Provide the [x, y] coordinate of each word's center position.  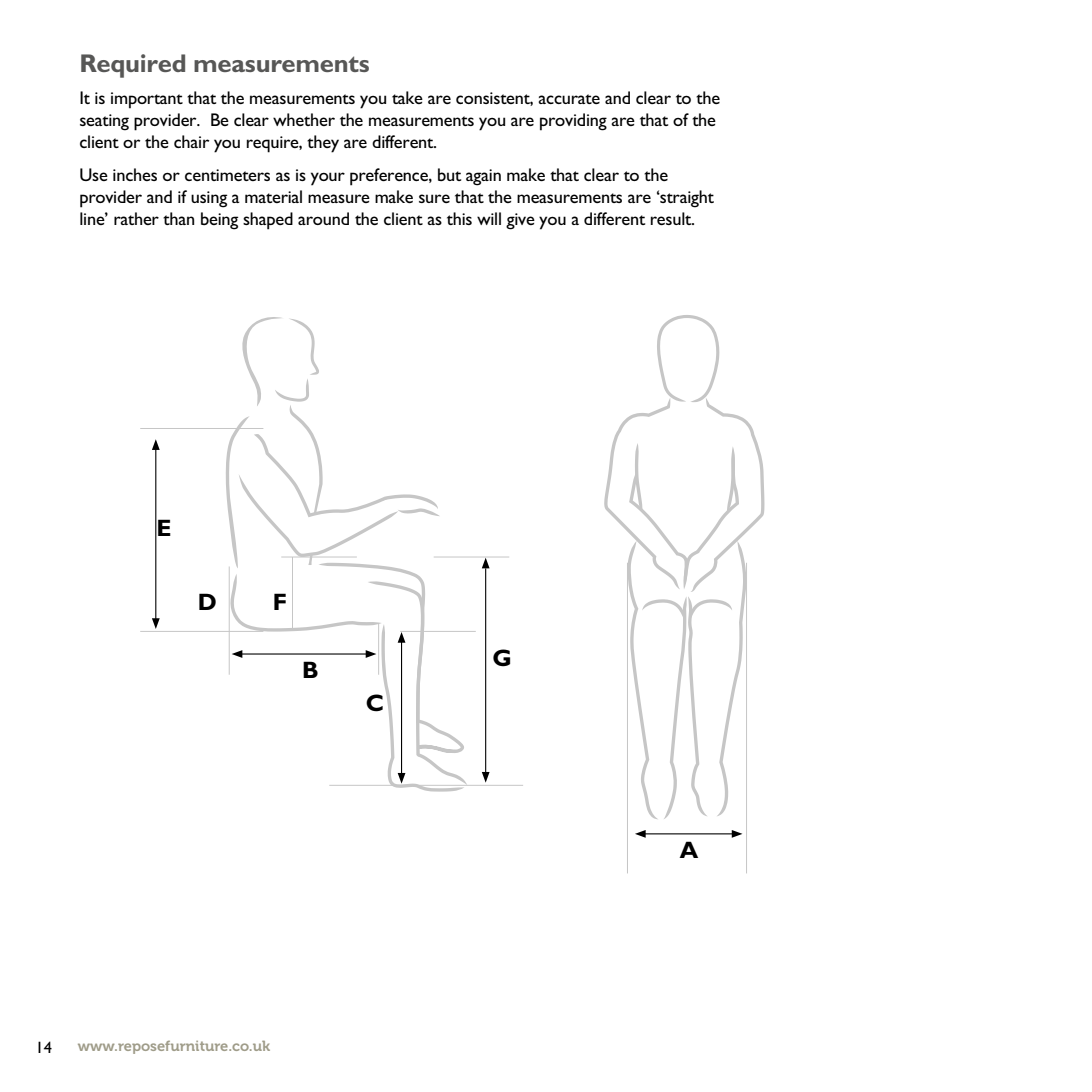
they [323, 144]
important [147, 100]
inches [135, 174]
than [178, 218]
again [483, 177]
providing [573, 122]
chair [191, 141]
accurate [569, 99]
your [328, 179]
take [407, 97]
